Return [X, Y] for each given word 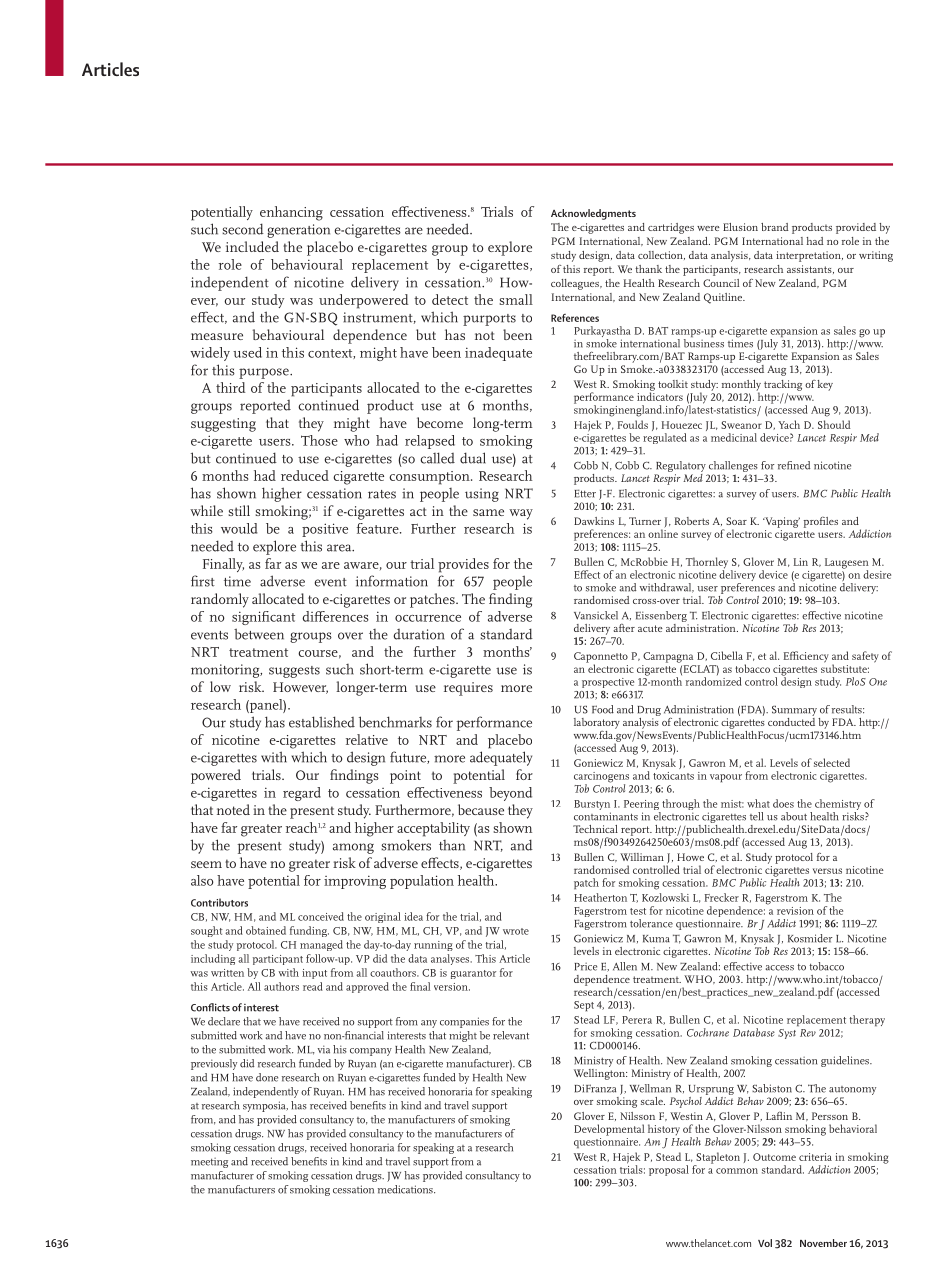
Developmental [609, 1130]
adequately [501, 758]
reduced [305, 475]
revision [795, 911]
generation [298, 231]
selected [832, 762]
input [314, 974]
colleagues [576, 284]
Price [586, 967]
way [521, 514]
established [322, 722]
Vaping [781, 522]
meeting [209, 1163]
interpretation [809, 256]
